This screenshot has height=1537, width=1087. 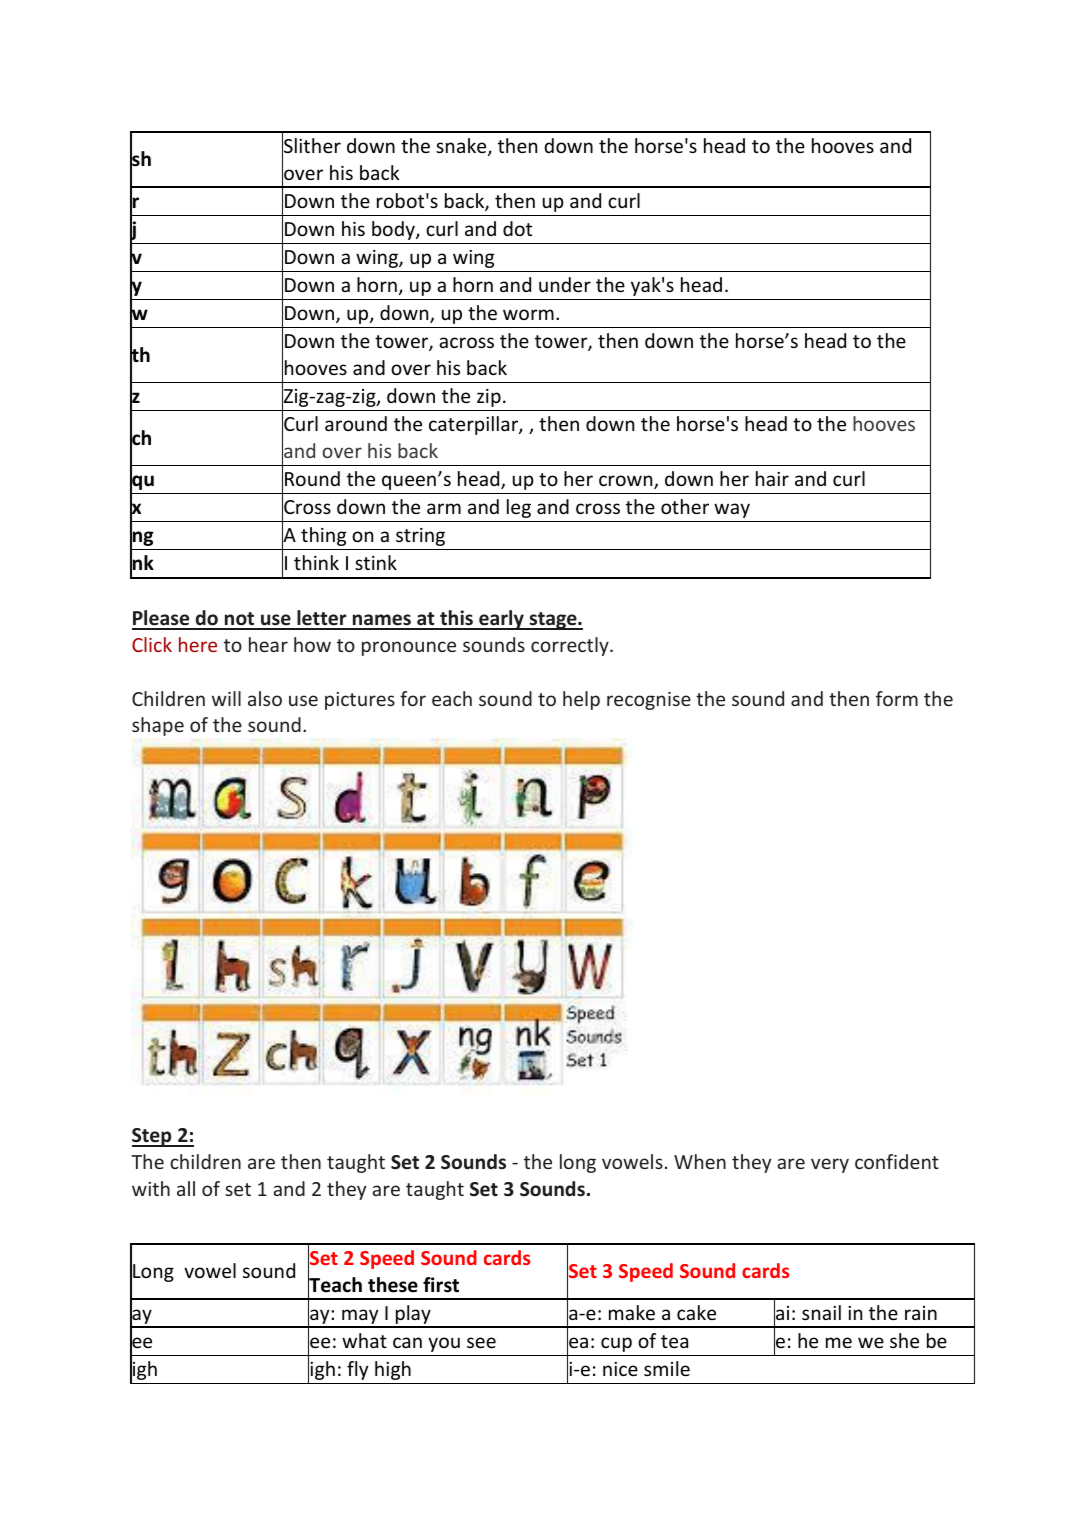 What do you see at coordinates (897, 698) in the screenshot?
I see `form` at bounding box center [897, 698].
